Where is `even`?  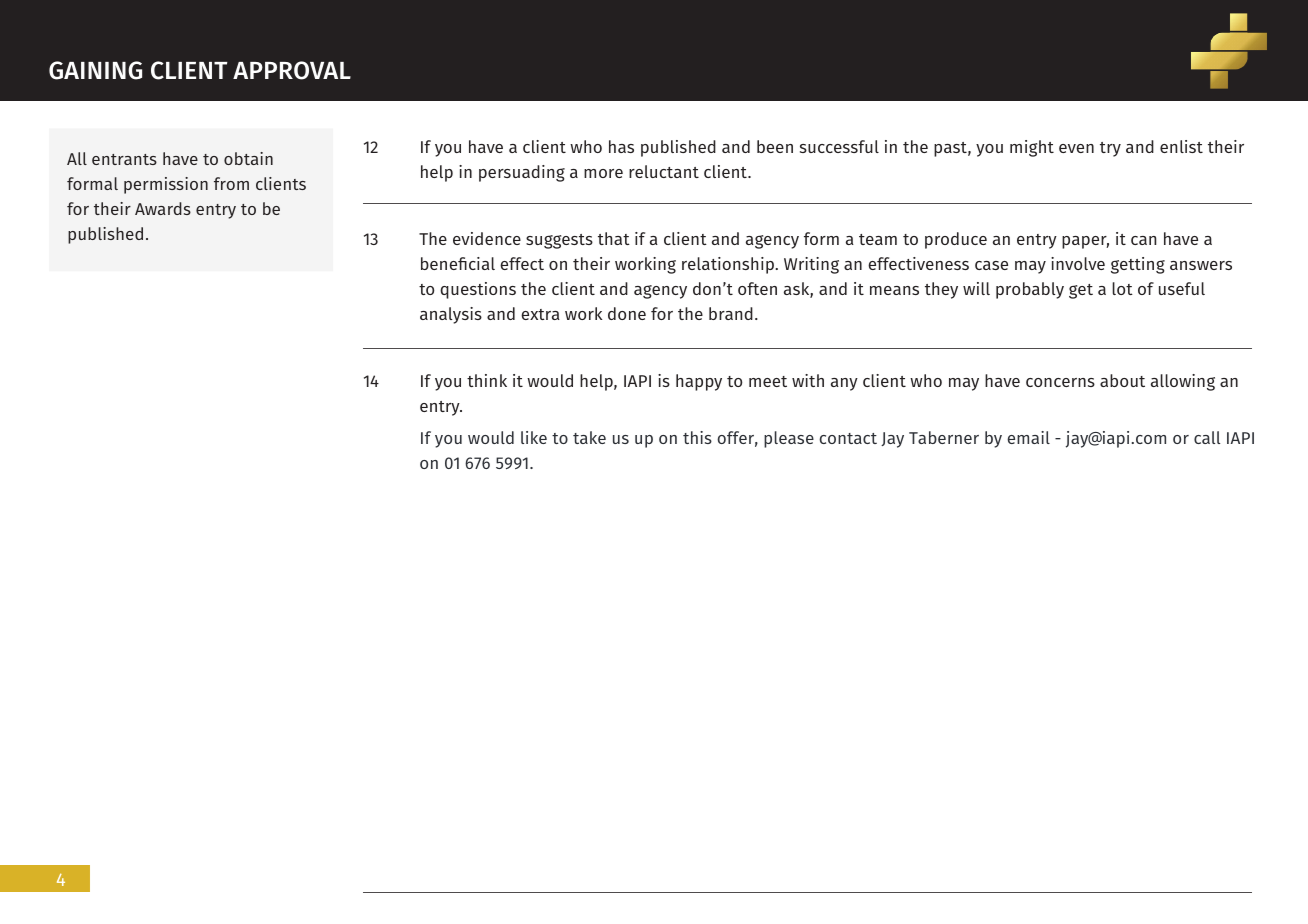
even is located at coordinates (1076, 148).
